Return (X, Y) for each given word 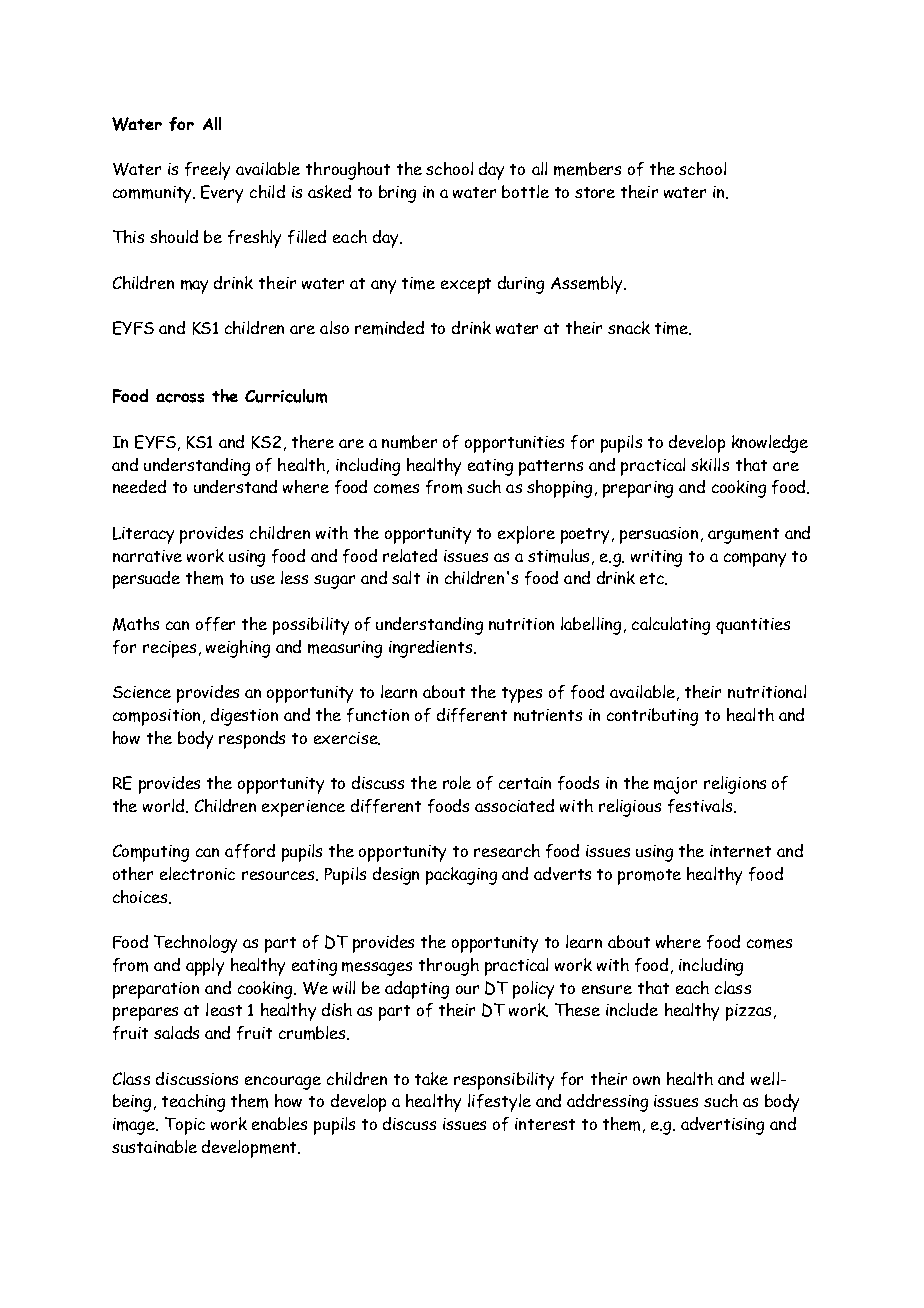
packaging (461, 876)
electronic (197, 873)
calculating (671, 626)
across (180, 398)
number (409, 442)
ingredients (432, 649)
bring (397, 194)
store (595, 192)
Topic (185, 1126)
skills (710, 464)
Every (222, 194)
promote (649, 877)
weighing (238, 649)
